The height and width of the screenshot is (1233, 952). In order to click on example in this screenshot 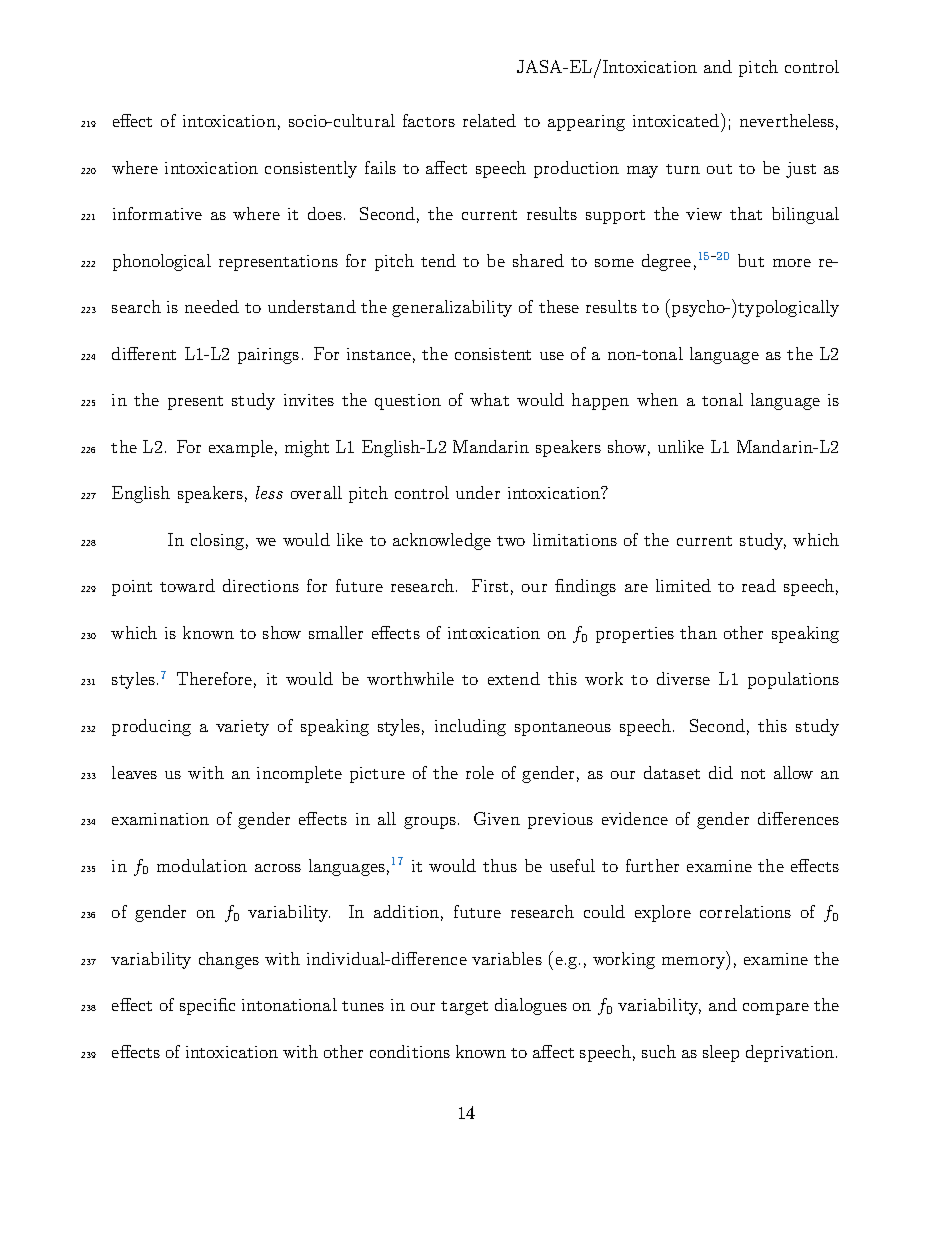, I will do `click(241, 448)`.
